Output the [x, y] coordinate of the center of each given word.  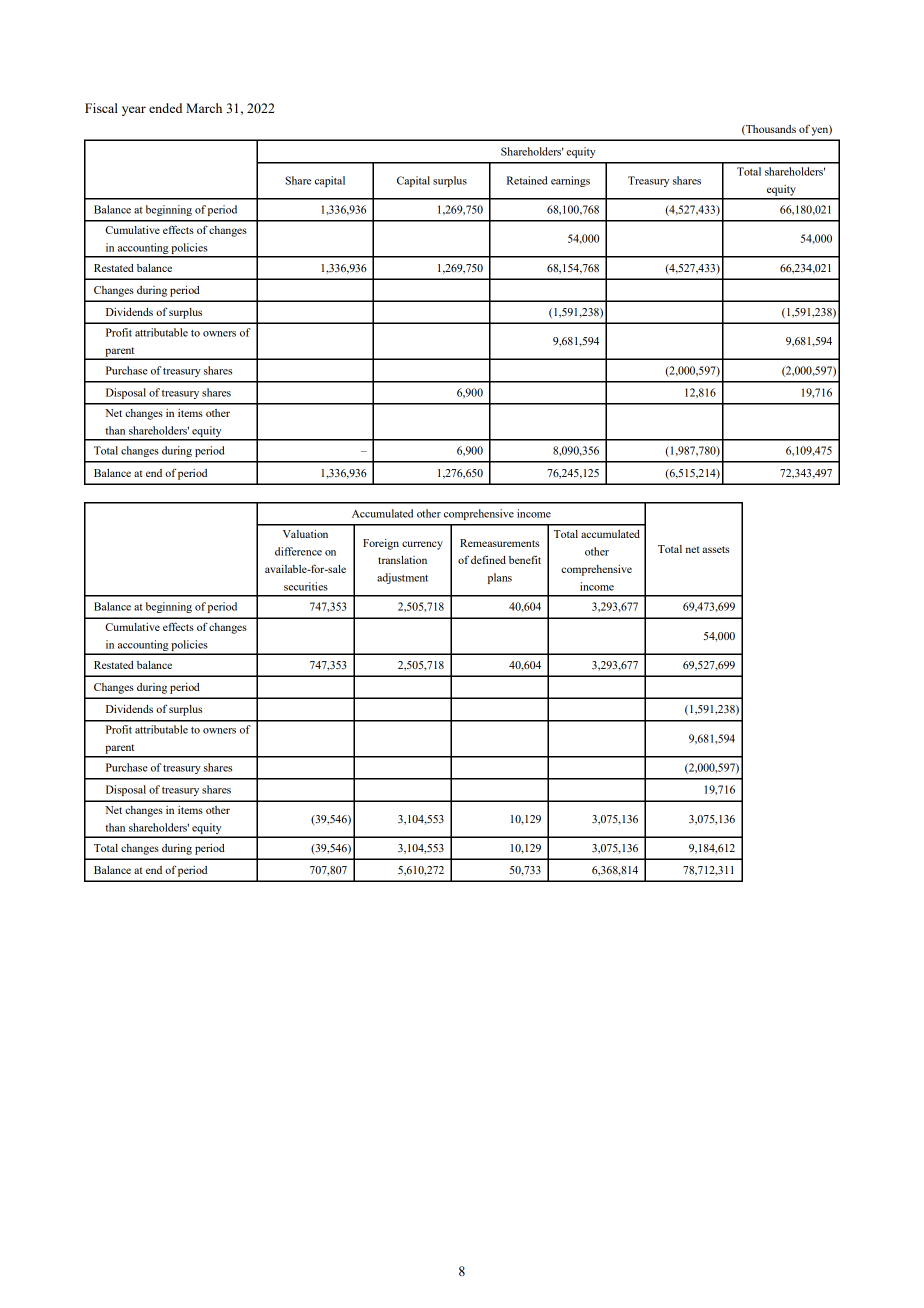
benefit [525, 559]
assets [715, 549]
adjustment [402, 578]
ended [165, 108]
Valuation [305, 534]
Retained [527, 180]
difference [298, 551]
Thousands [770, 130]
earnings [570, 181]
